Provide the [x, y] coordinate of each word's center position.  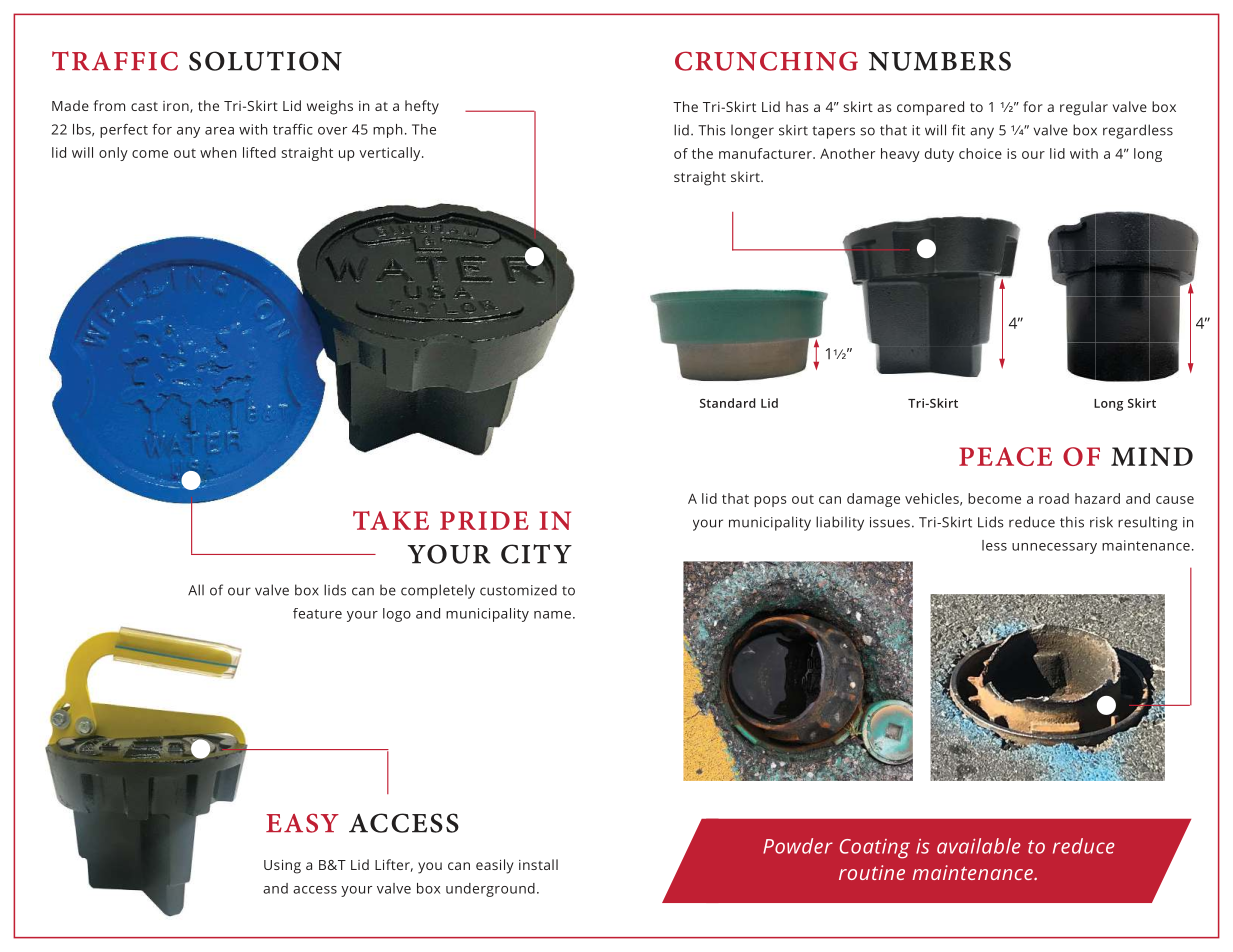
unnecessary [1054, 548]
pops [770, 501]
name [552, 615]
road [1054, 498]
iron [177, 107]
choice [980, 153]
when [218, 152]
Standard [728, 403]
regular [1084, 108]
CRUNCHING [766, 61]
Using [282, 867]
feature [317, 613]
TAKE [391, 520]
